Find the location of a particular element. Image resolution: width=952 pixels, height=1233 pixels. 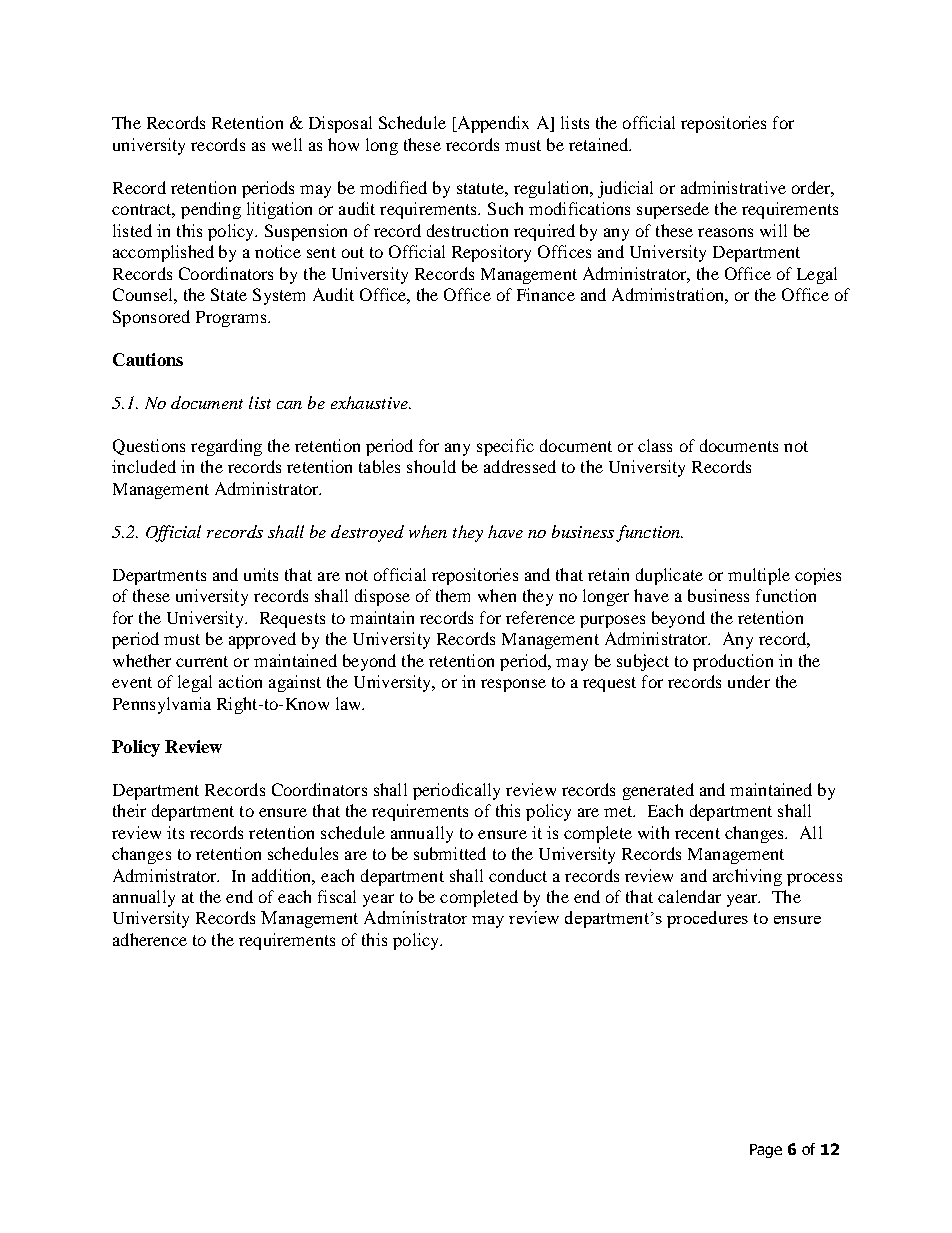

Appendix is located at coordinates (492, 124).
